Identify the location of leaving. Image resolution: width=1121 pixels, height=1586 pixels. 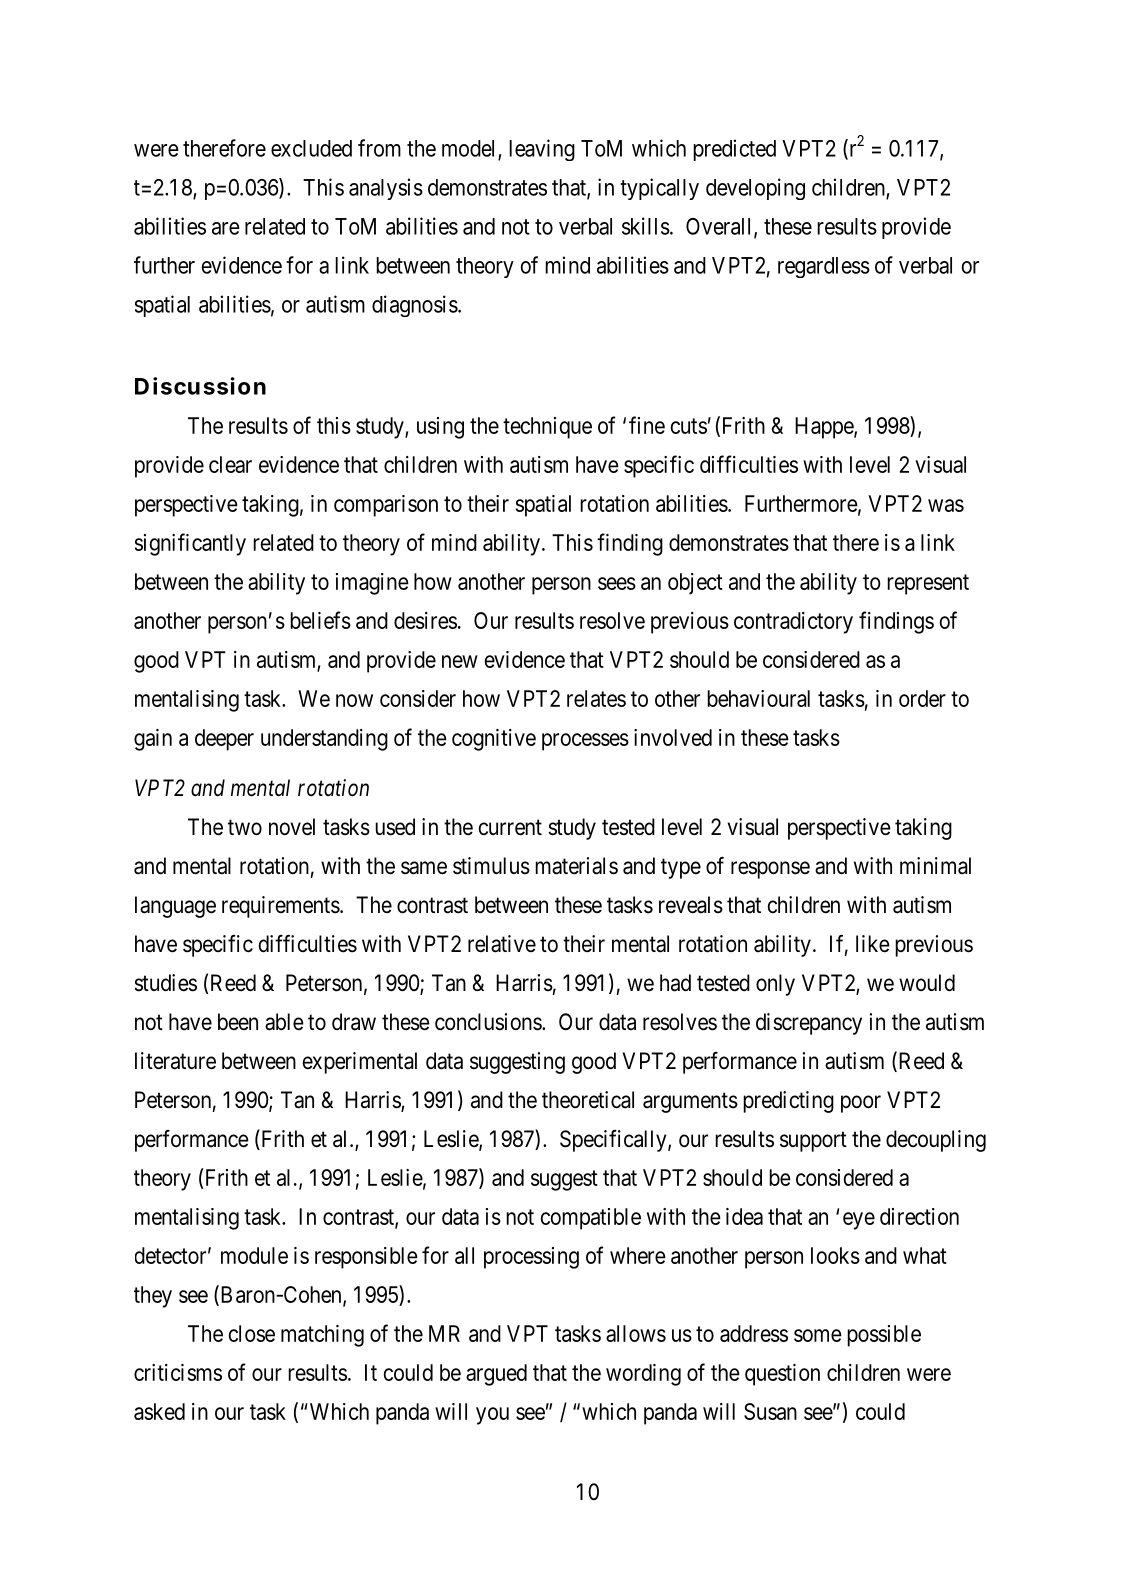
(542, 150).
